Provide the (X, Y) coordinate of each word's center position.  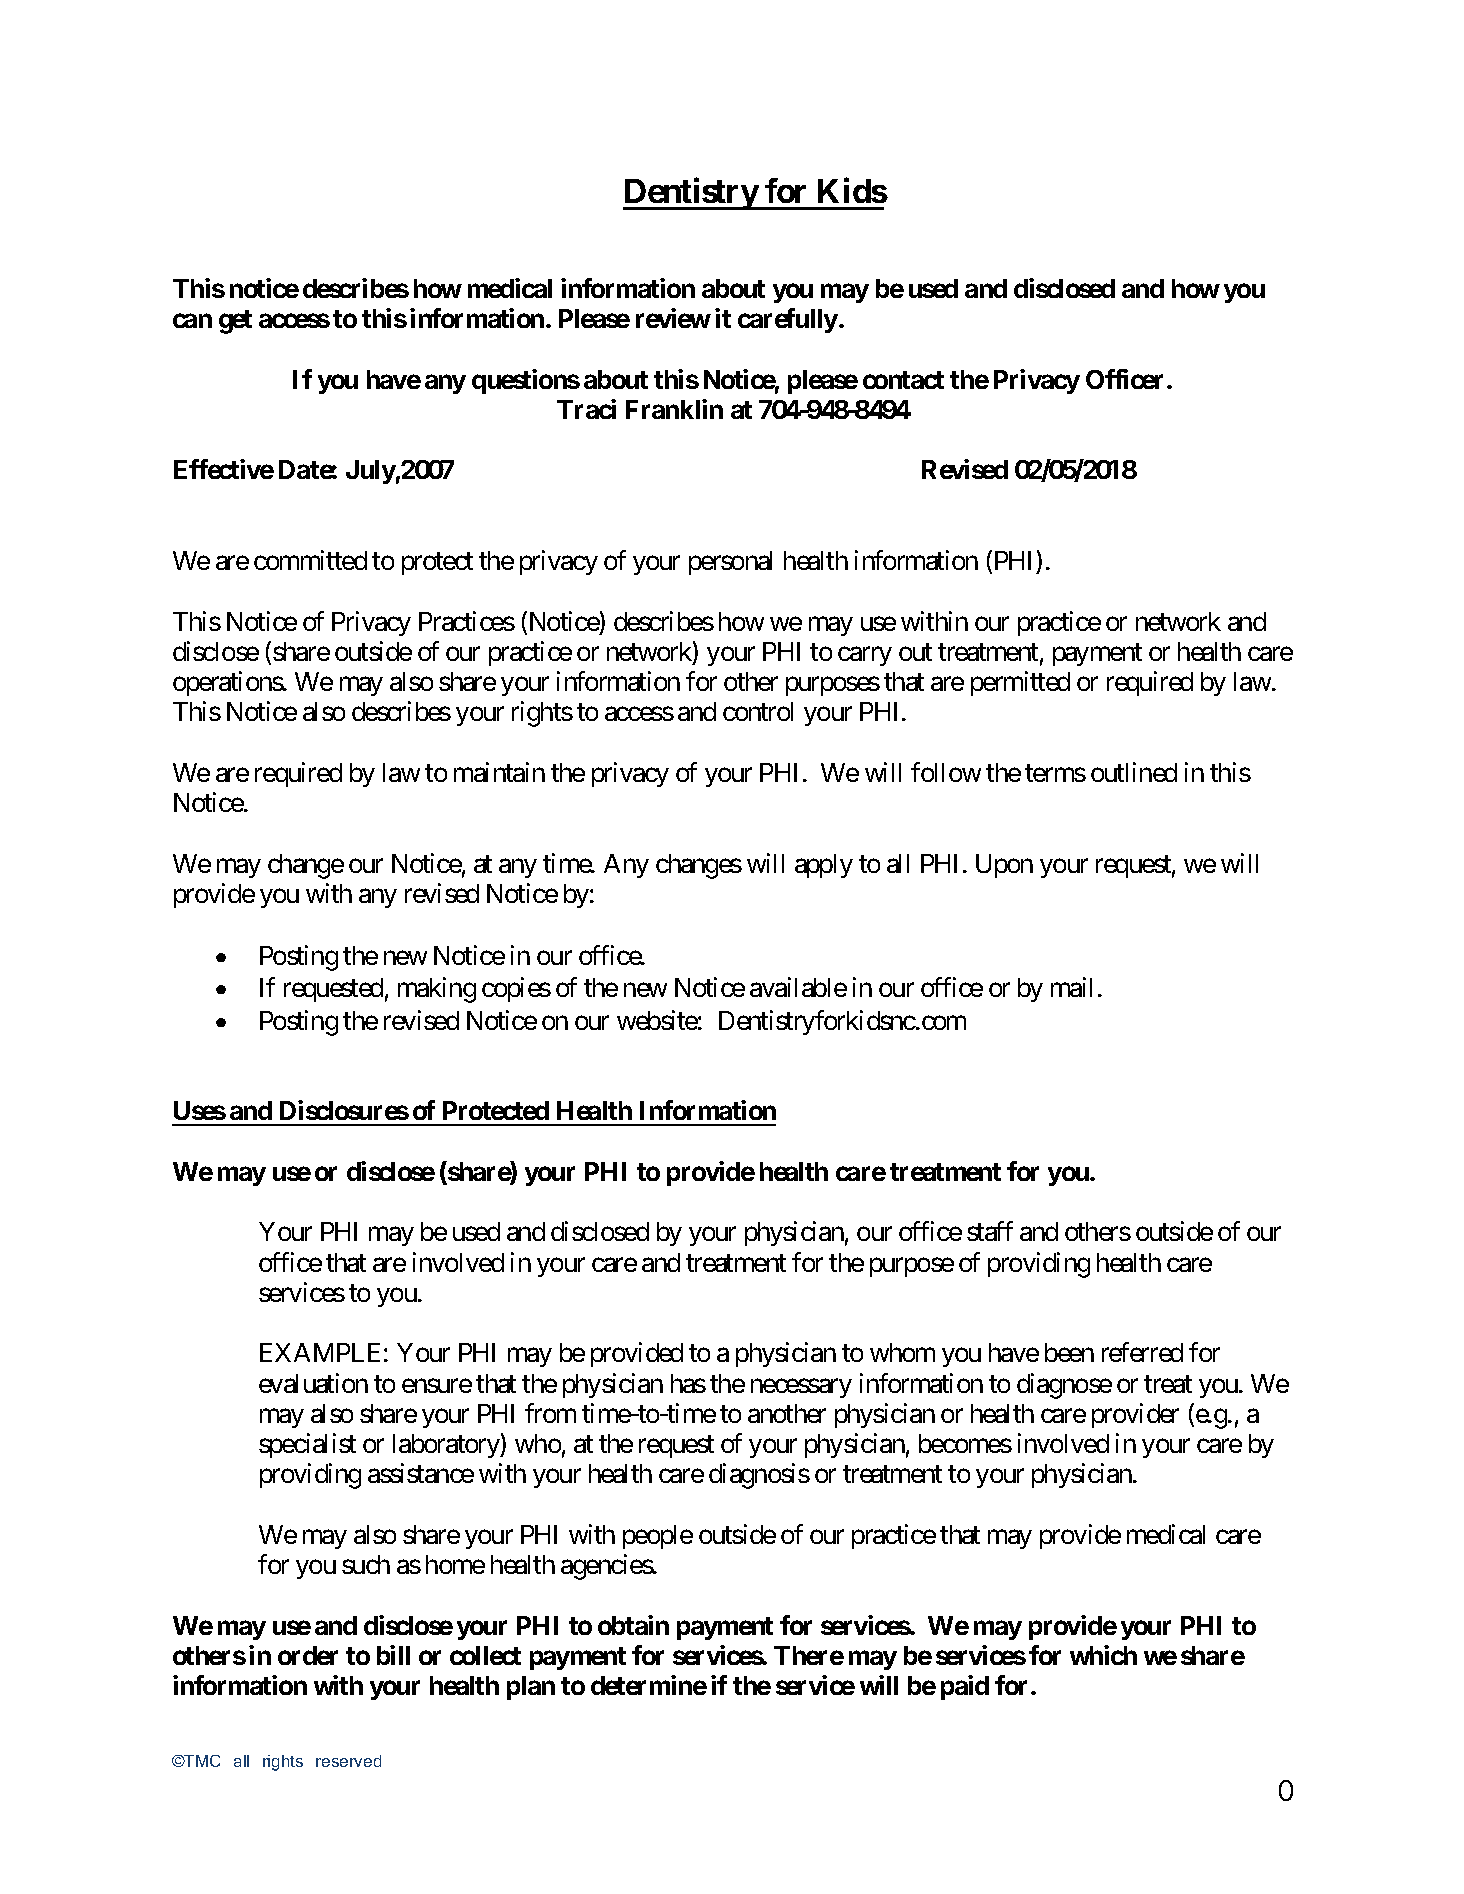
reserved (348, 1761)
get (235, 322)
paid (965, 1687)
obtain (633, 1625)
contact (903, 380)
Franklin (674, 409)
